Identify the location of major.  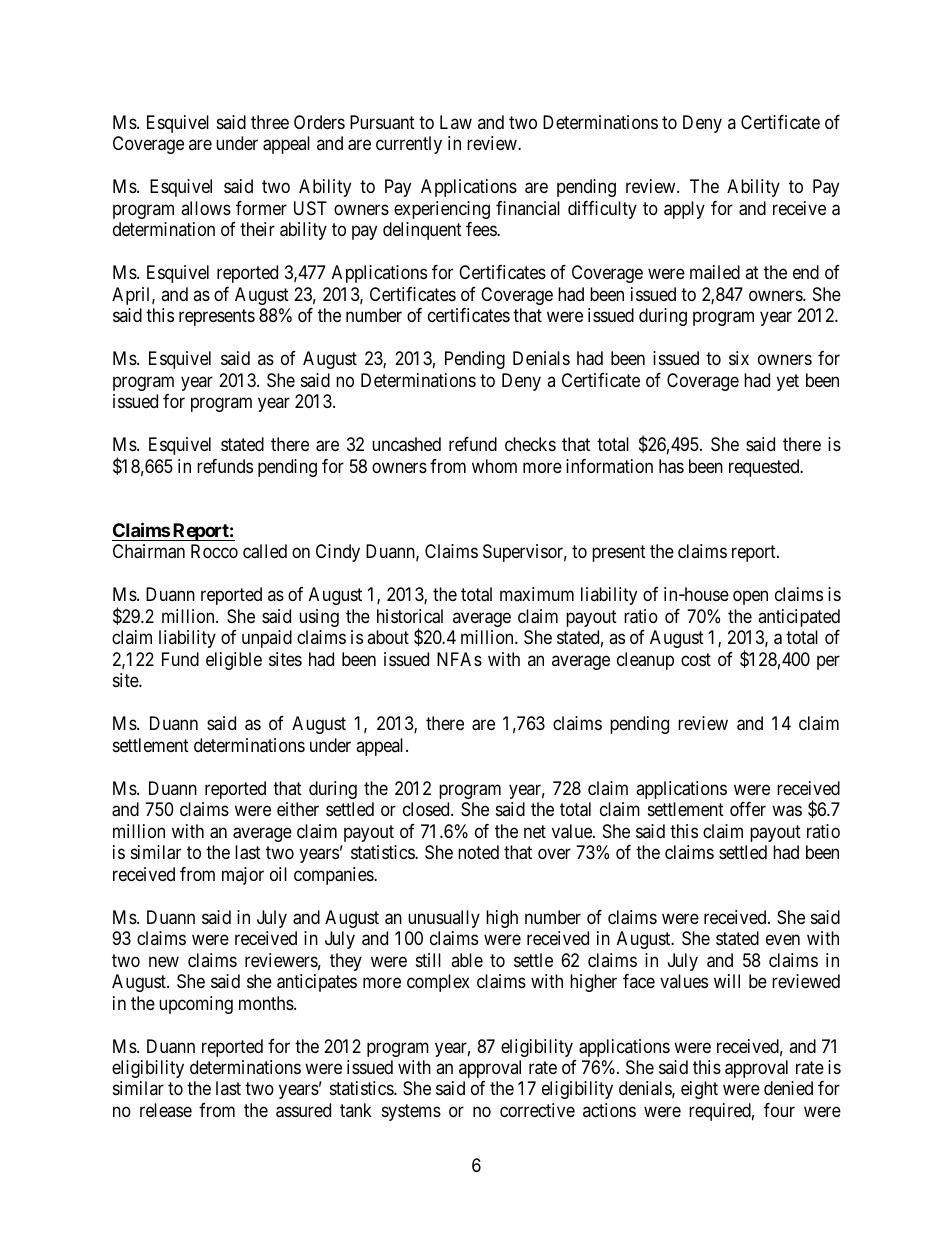
(243, 876).
